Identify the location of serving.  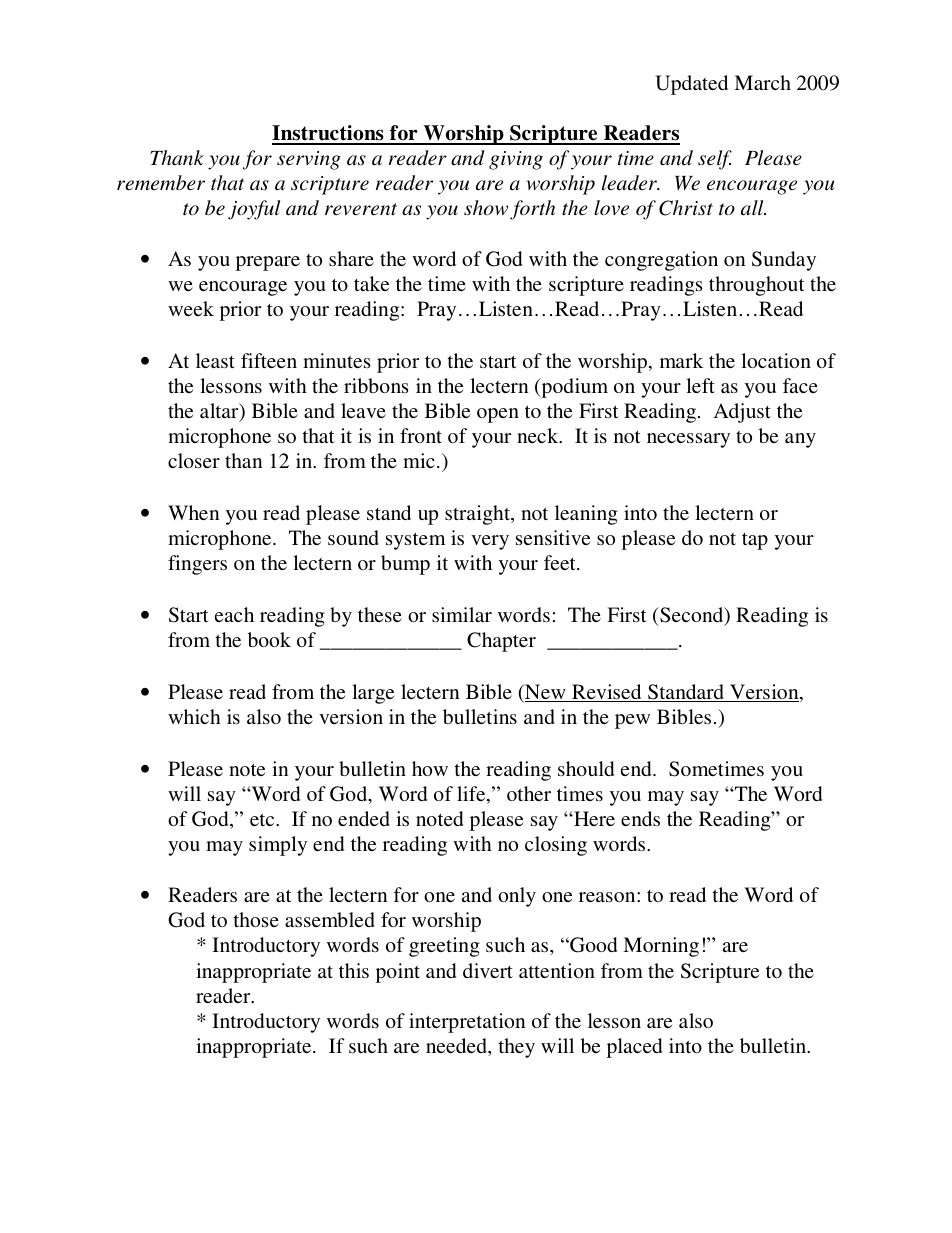
(309, 160).
